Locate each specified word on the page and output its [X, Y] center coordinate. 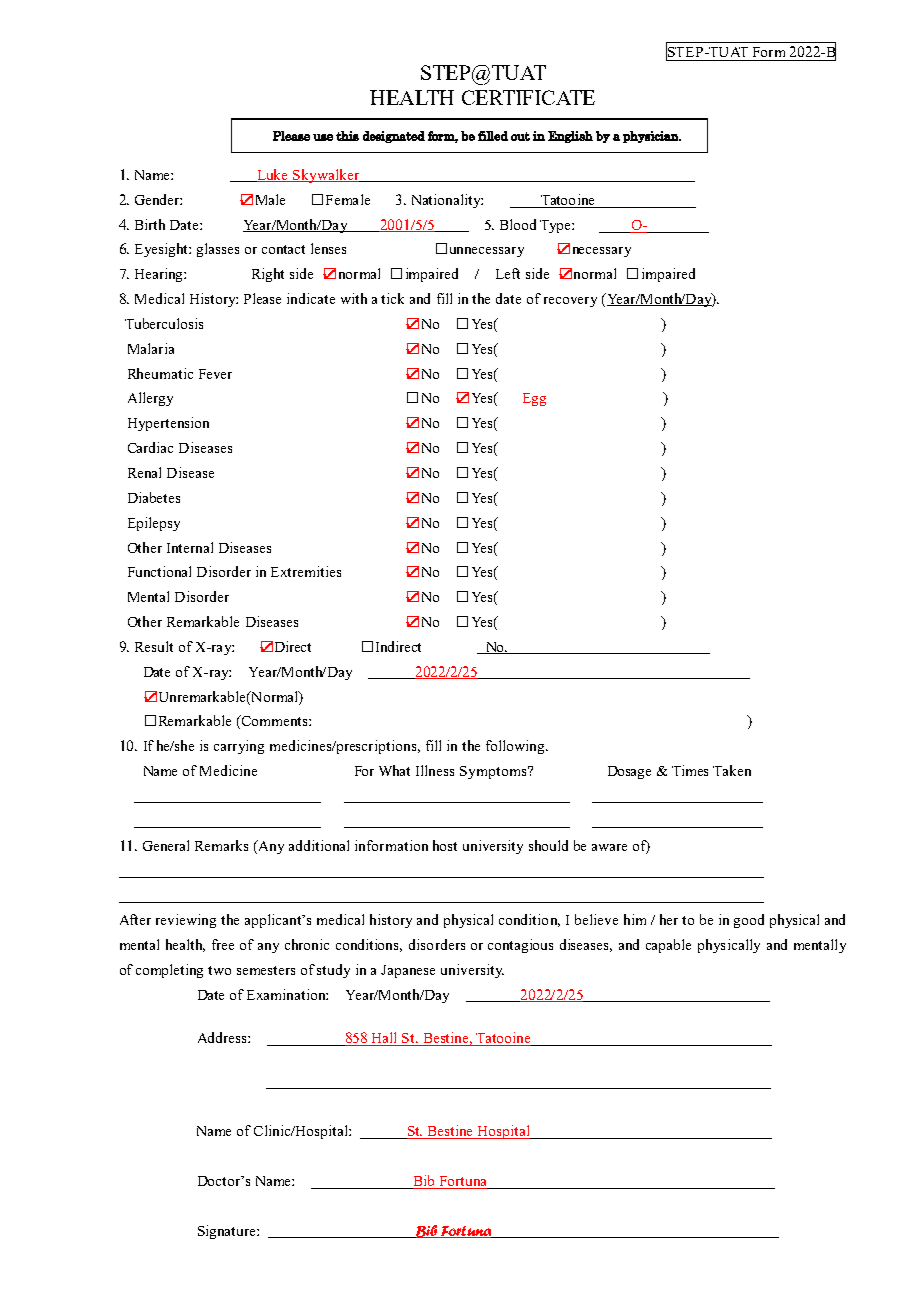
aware [609, 847]
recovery [570, 302]
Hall [385, 1039]
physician [652, 137]
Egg [534, 399]
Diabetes [154, 497]
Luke [273, 175]
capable [668, 946]
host [445, 845]
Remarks [221, 845]
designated [394, 137]
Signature [228, 1232]
